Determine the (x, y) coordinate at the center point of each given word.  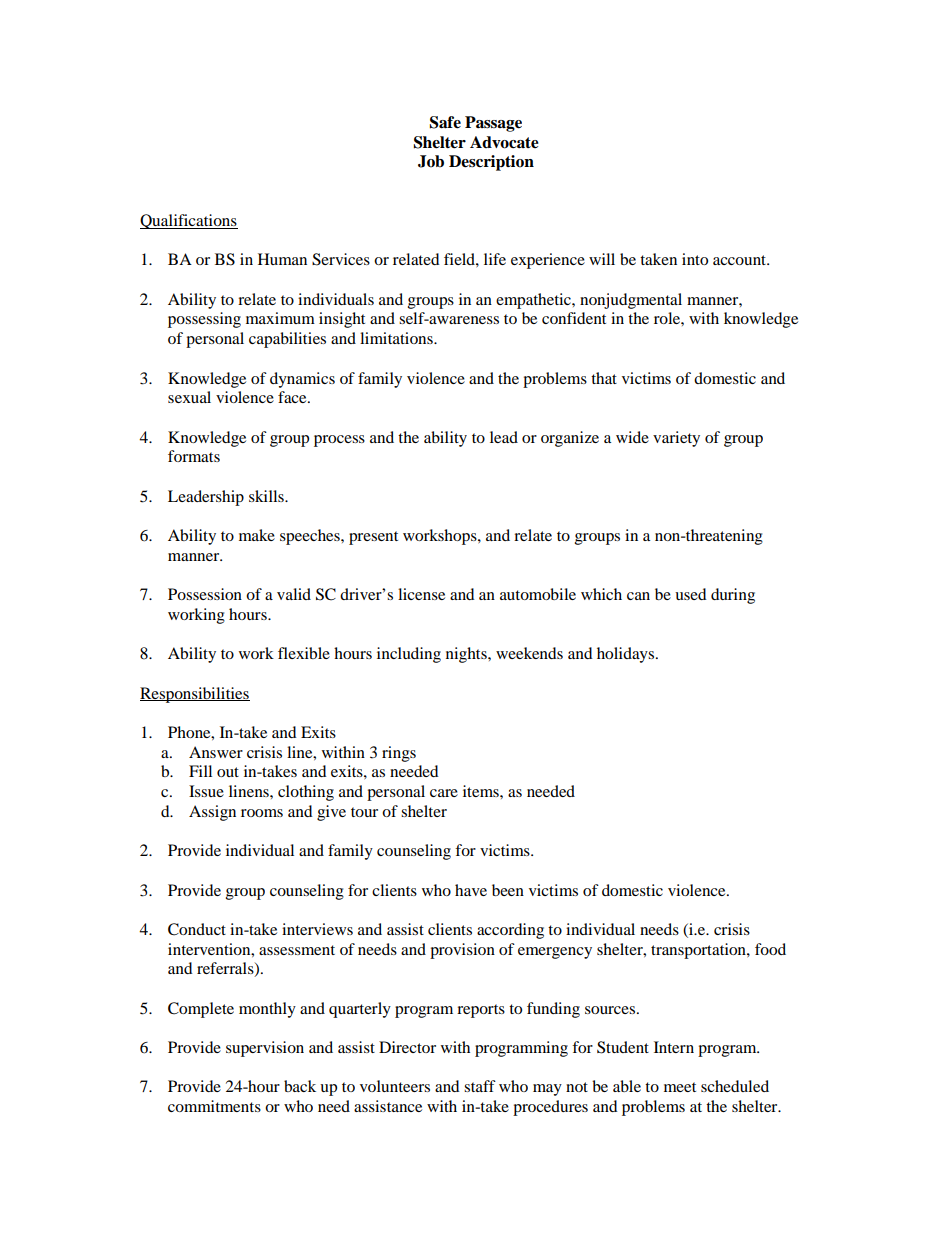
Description (491, 163)
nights (467, 655)
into (695, 259)
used (691, 594)
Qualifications (189, 221)
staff (480, 1086)
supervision (265, 1049)
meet (680, 1087)
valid (294, 594)
